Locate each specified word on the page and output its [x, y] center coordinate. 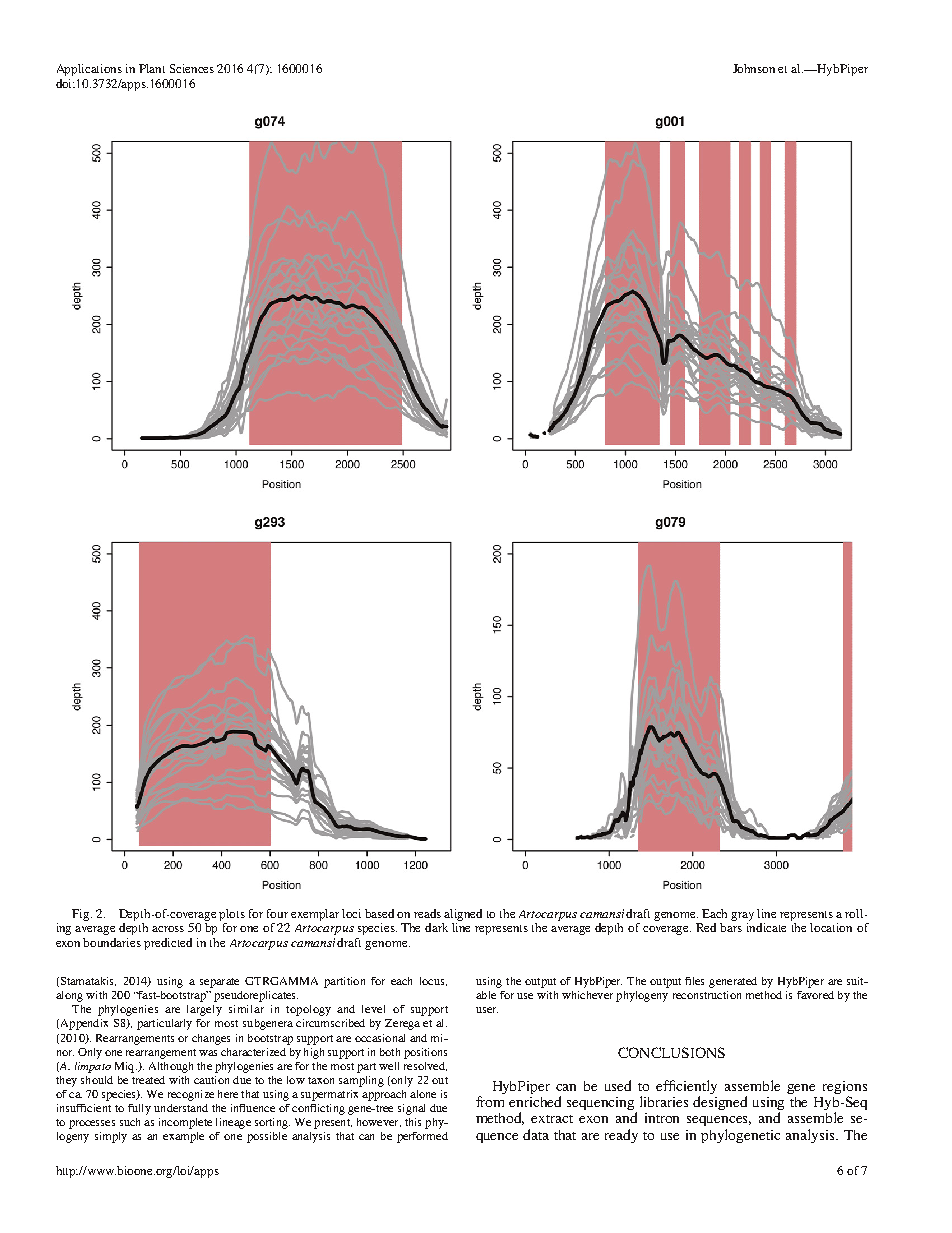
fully [139, 1109]
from [490, 1101]
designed [720, 1103]
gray [742, 916]
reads [427, 913]
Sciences [192, 68]
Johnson [754, 68]
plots [232, 915]
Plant [152, 68]
